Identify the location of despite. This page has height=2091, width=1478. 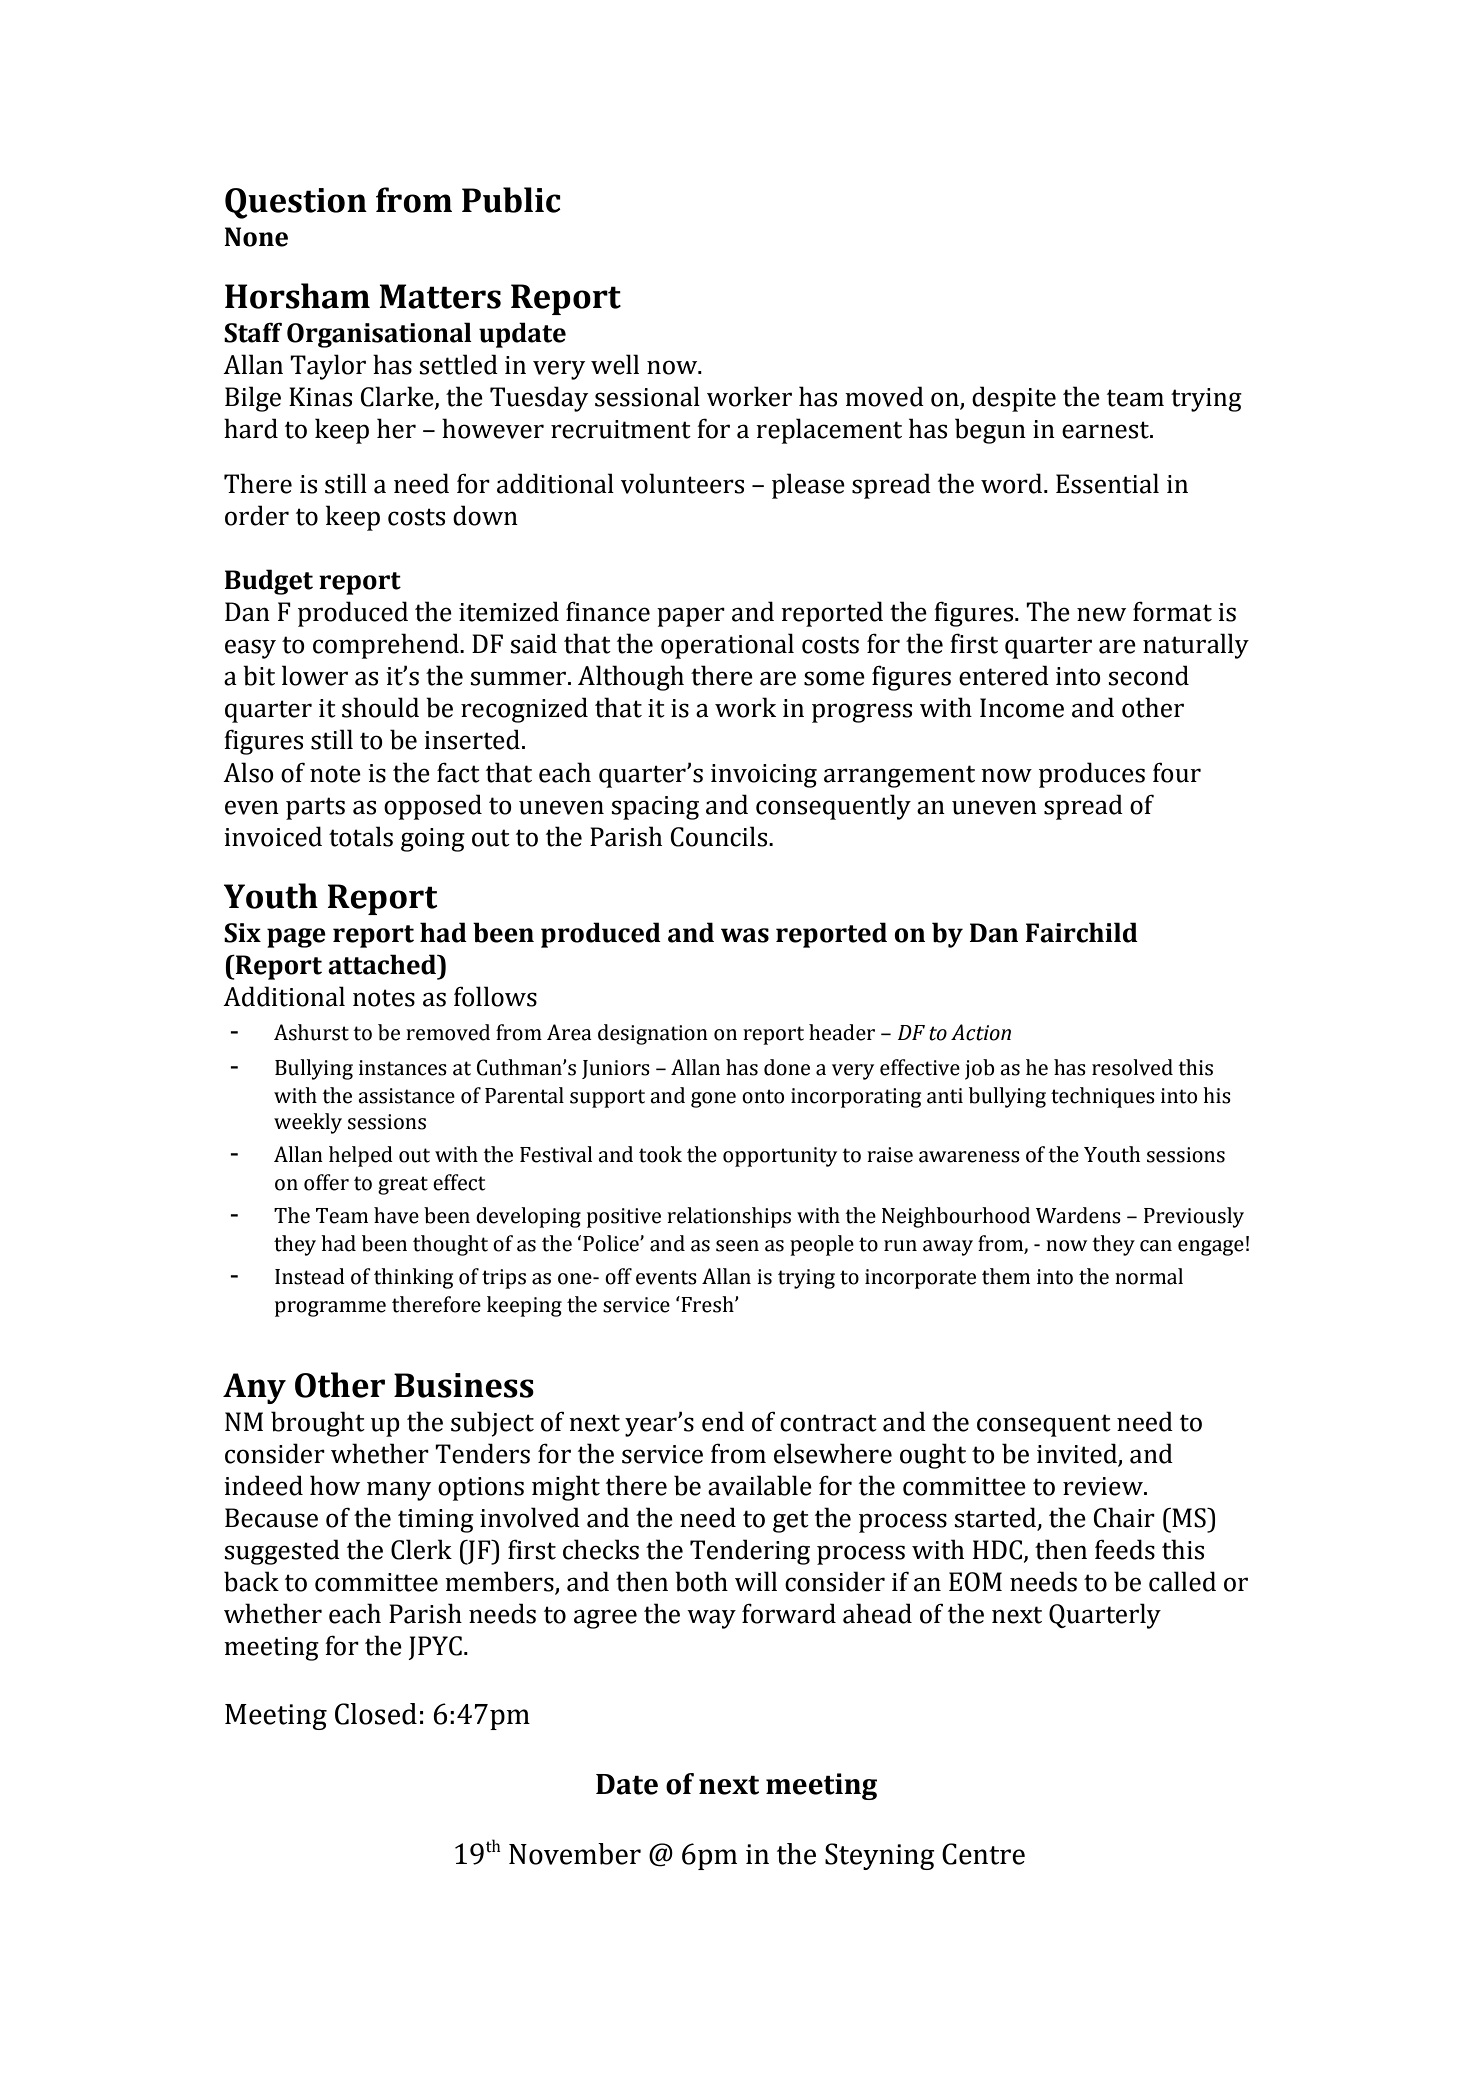
(1014, 399).
